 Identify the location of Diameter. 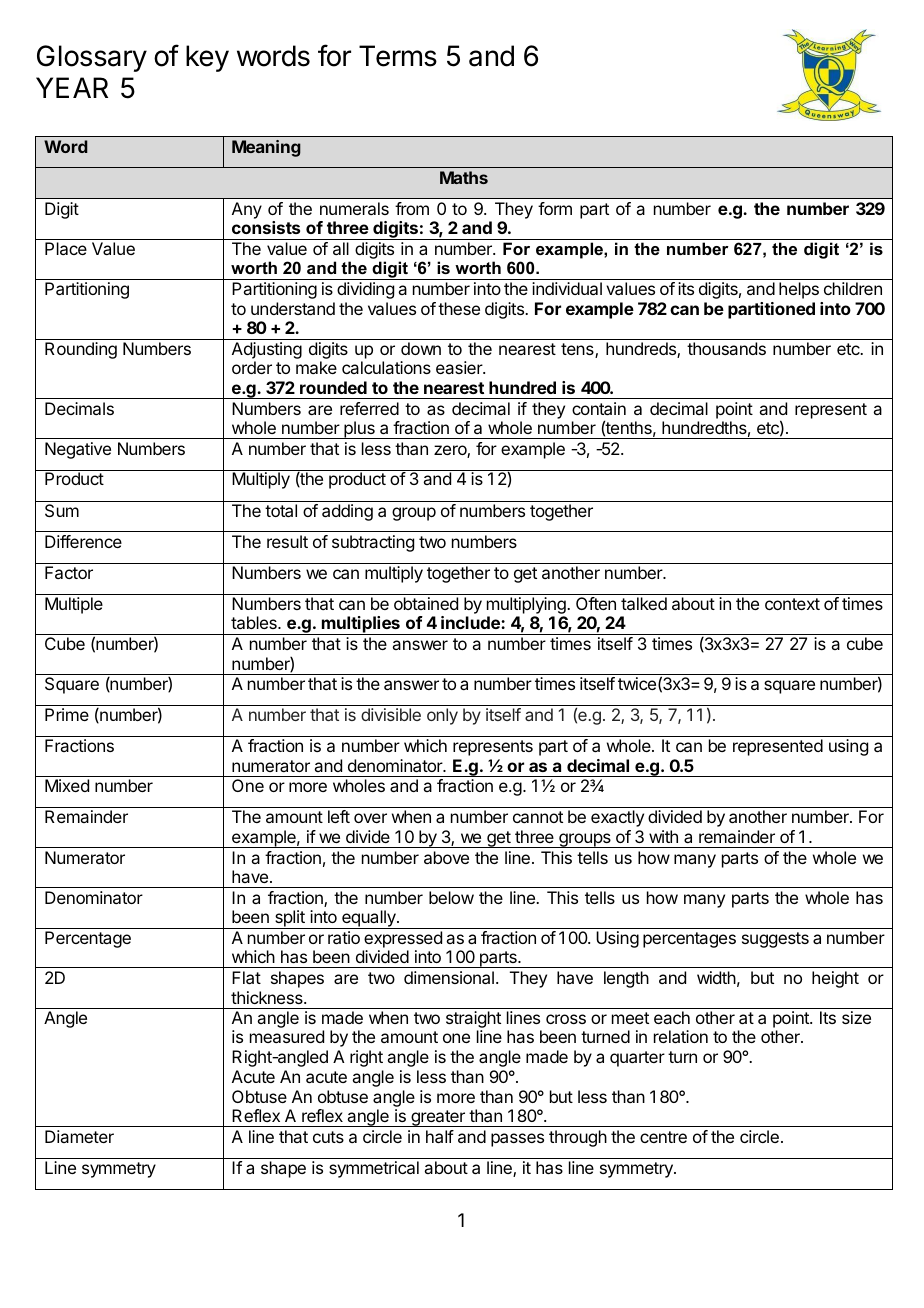
(79, 1136).
